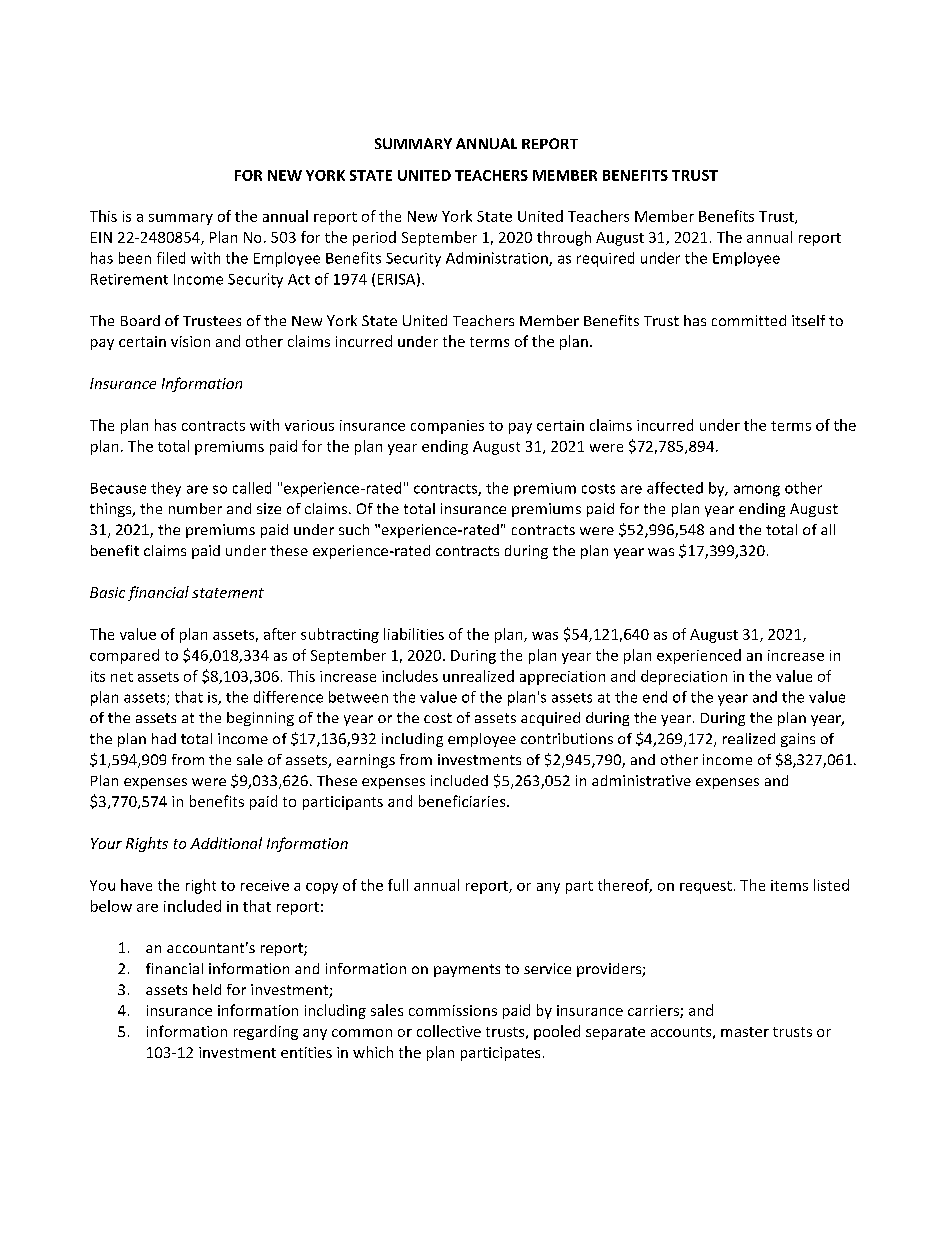  I want to click on liabilities, so click(414, 634).
